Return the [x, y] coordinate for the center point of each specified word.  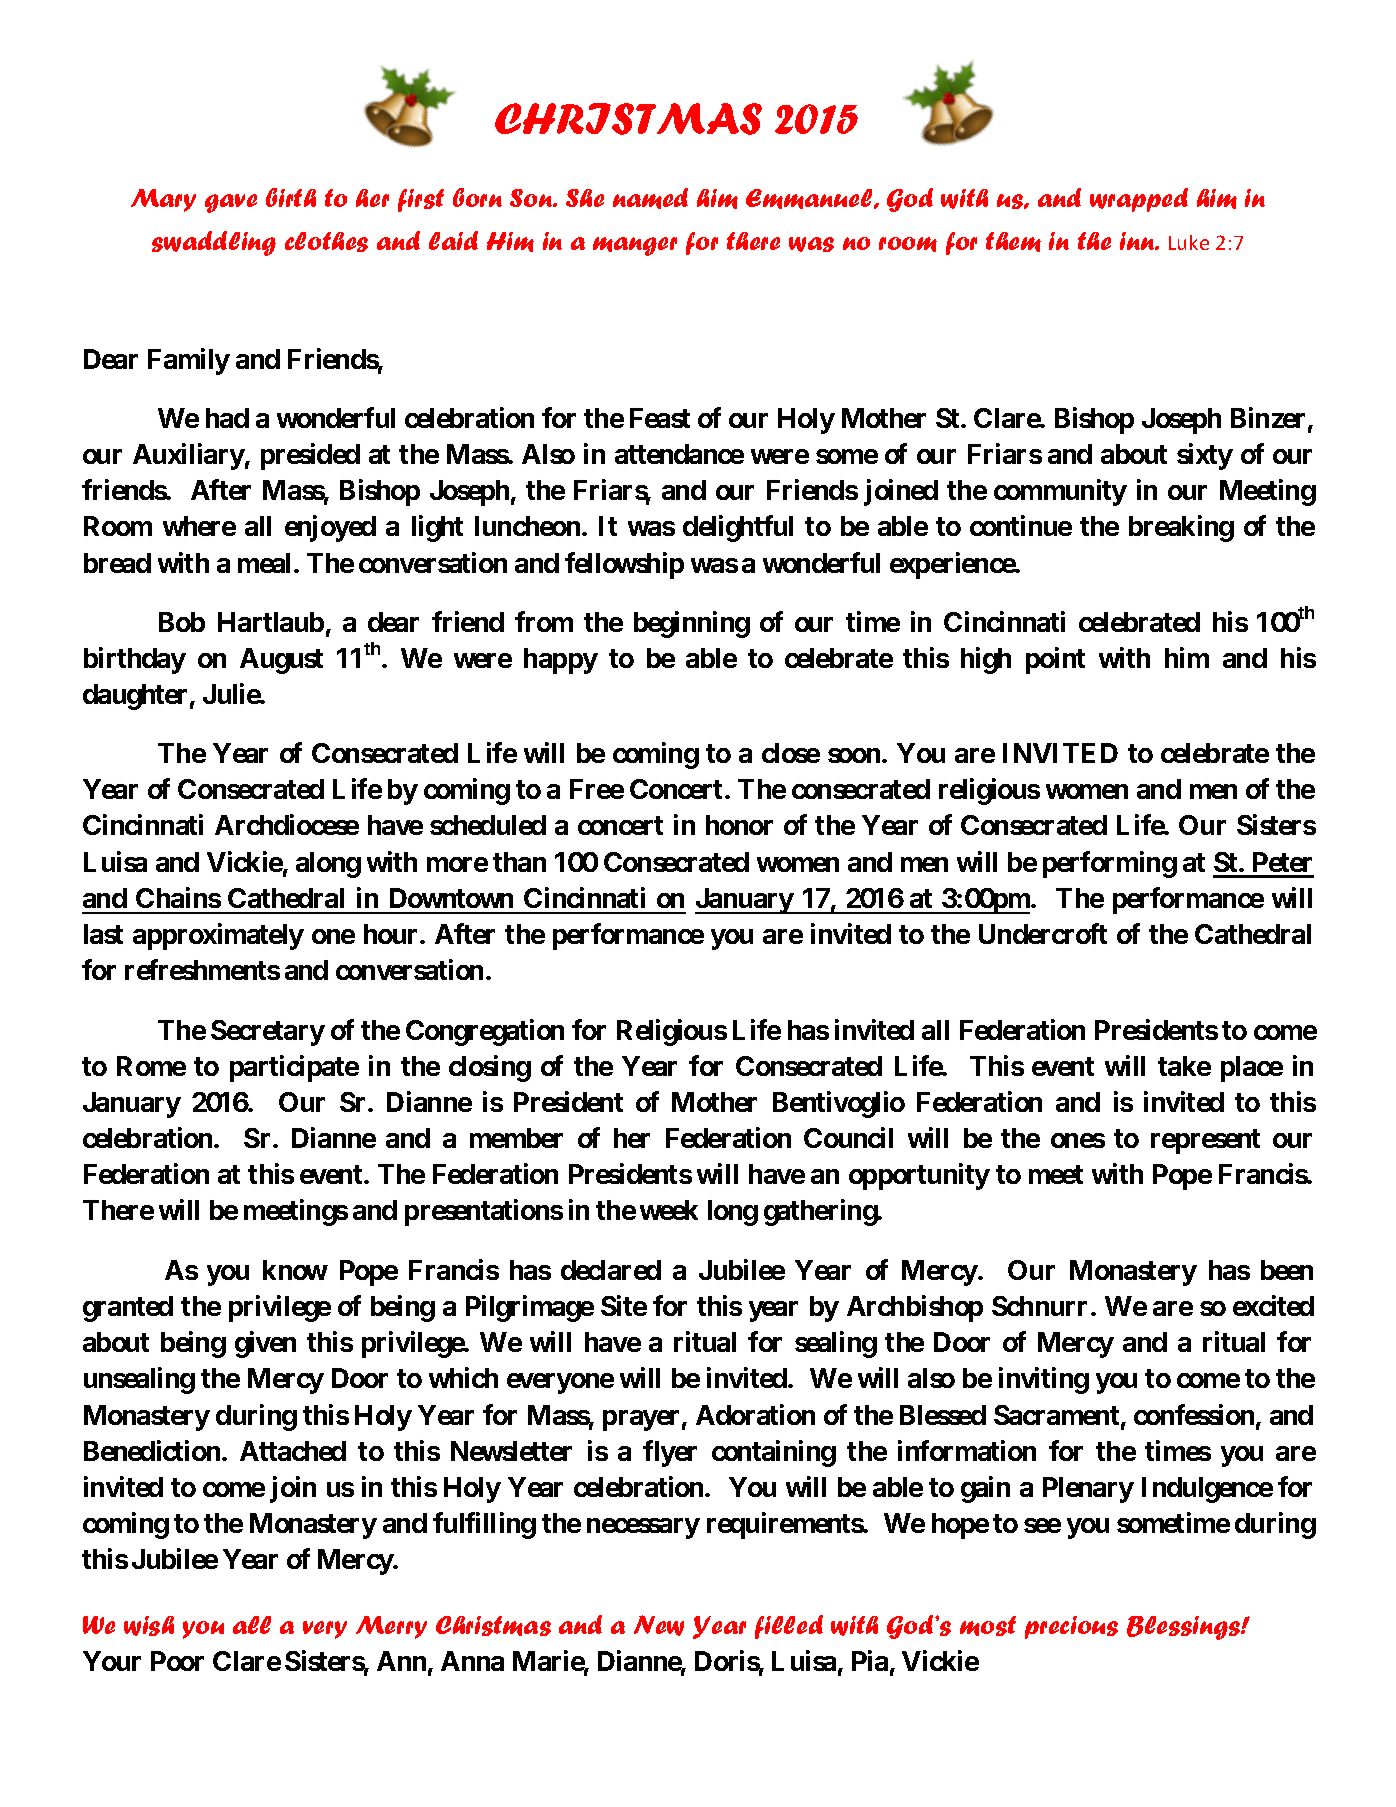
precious [1071, 1627]
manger [635, 246]
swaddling [214, 243]
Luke [1189, 242]
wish [149, 1626]
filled [789, 1627]
